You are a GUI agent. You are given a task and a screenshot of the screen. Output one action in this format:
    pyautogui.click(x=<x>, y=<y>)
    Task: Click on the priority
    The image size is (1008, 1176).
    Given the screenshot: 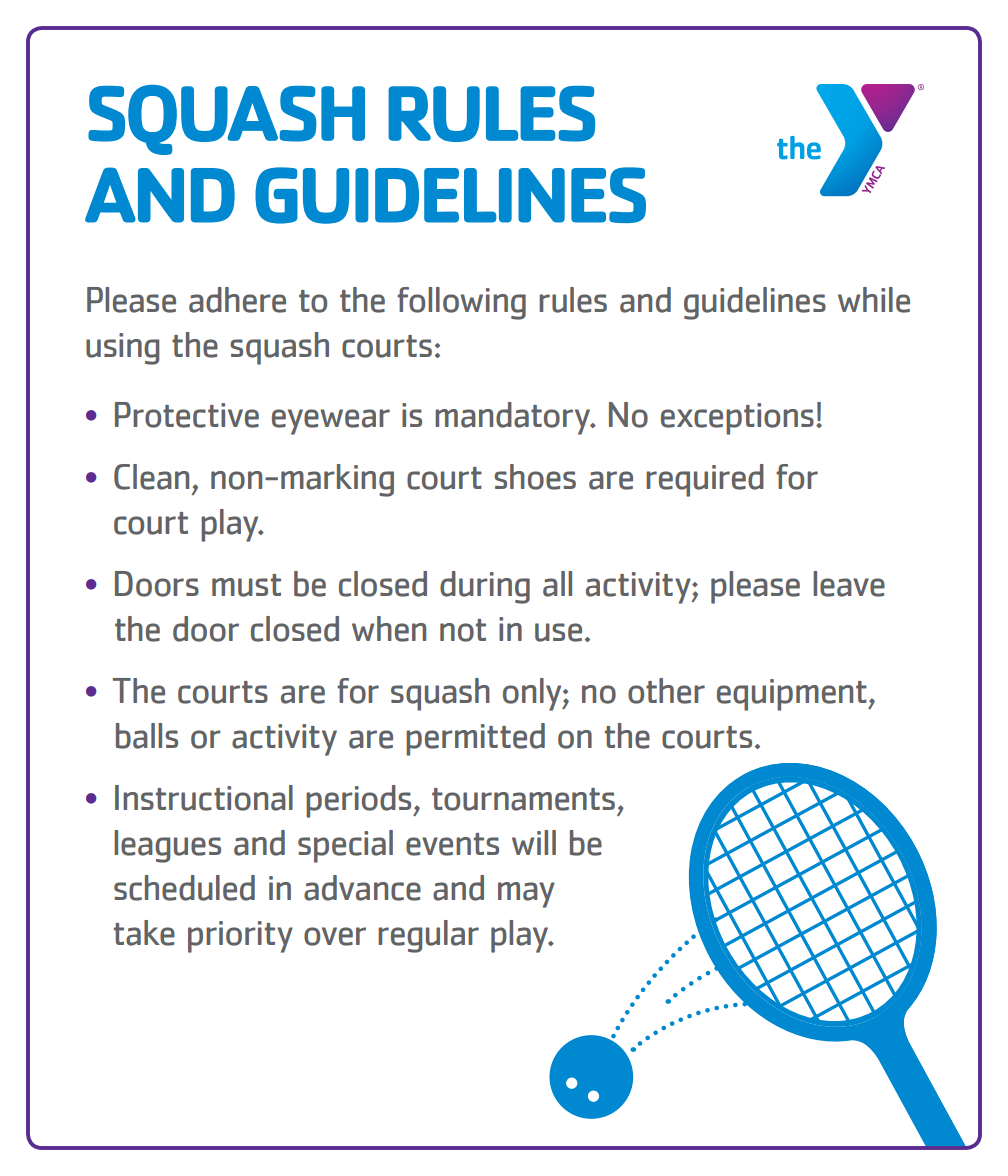 What is the action you would take?
    pyautogui.click(x=240, y=937)
